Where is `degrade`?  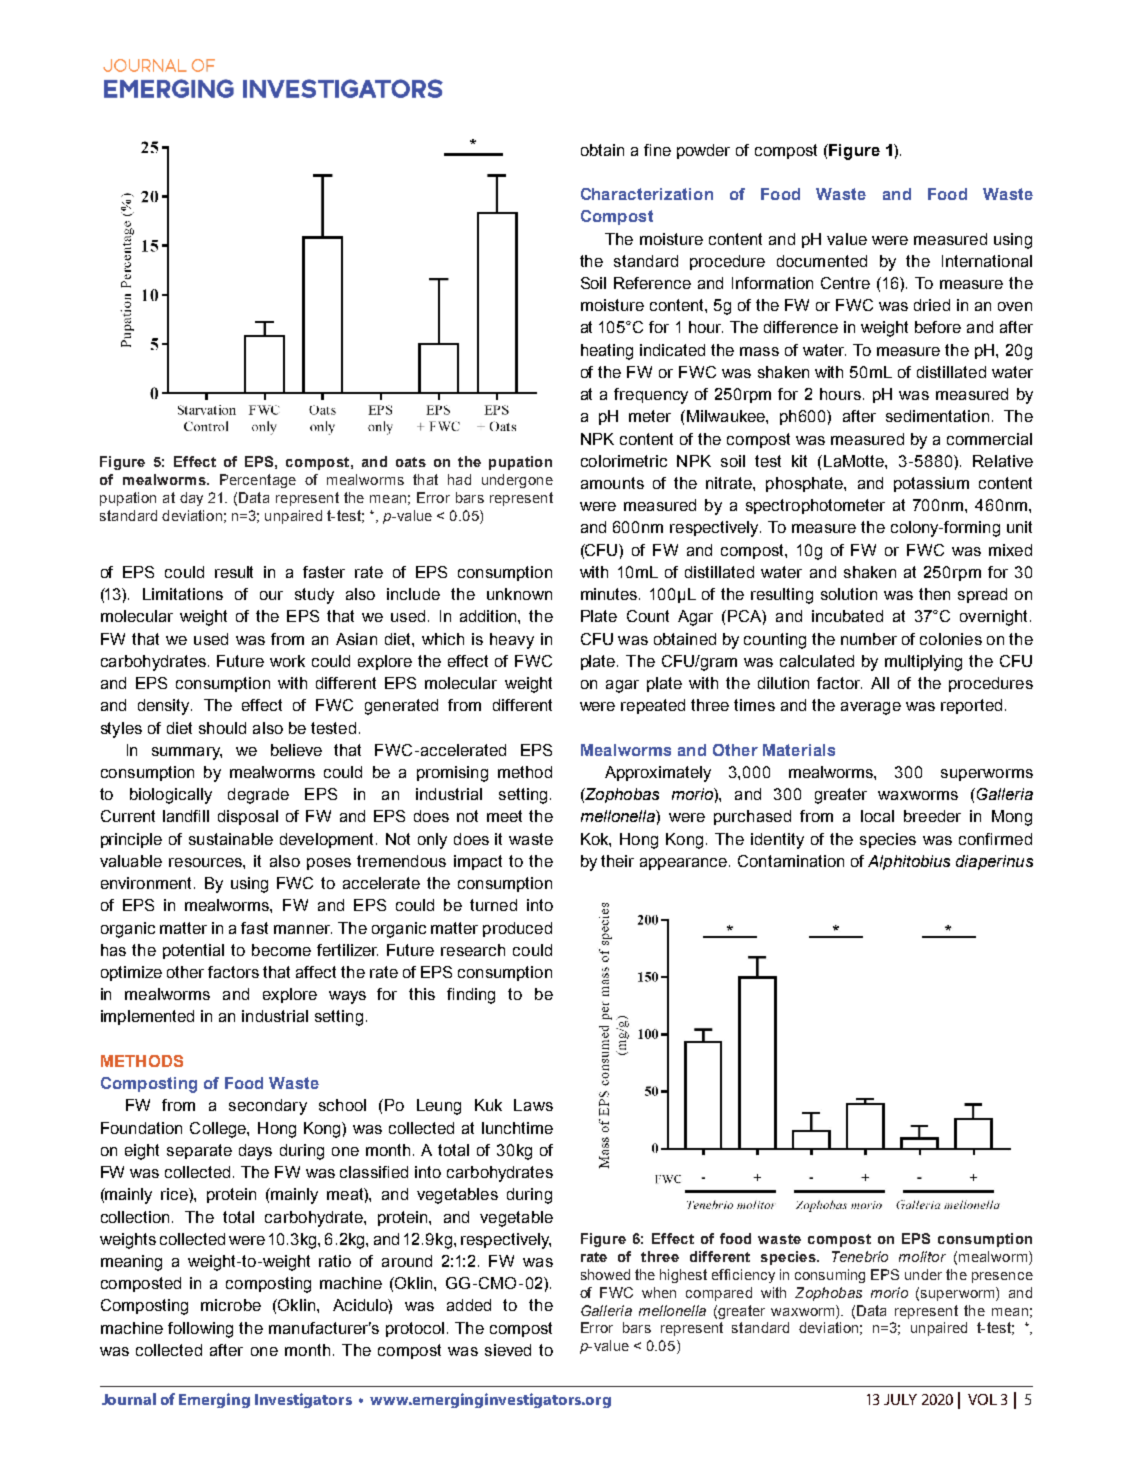 degrade is located at coordinates (258, 796).
